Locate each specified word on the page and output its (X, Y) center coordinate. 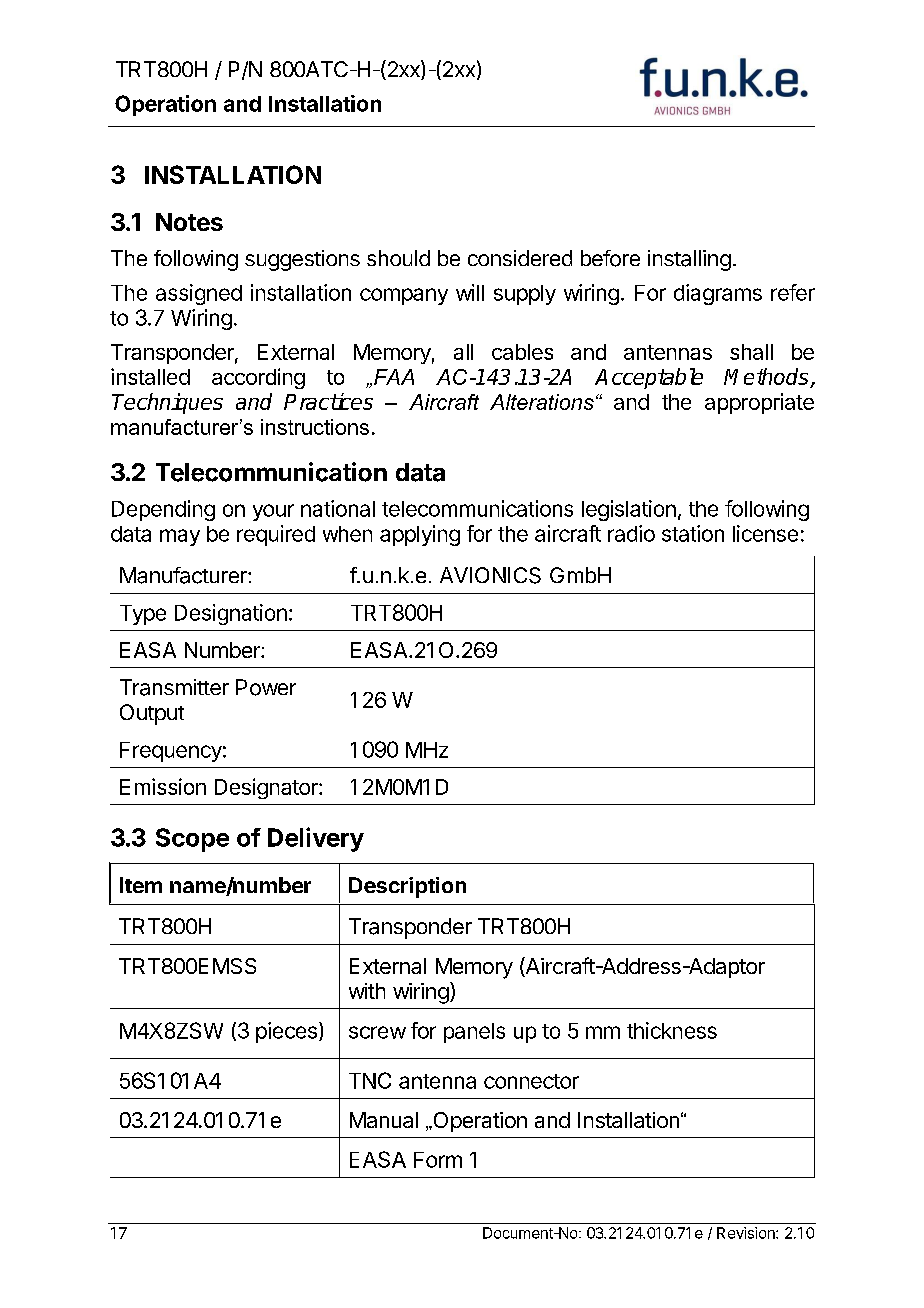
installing (689, 260)
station (693, 533)
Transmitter (174, 687)
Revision (747, 1233)
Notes (189, 222)
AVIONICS (490, 575)
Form (438, 1160)
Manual (384, 1120)
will (470, 292)
